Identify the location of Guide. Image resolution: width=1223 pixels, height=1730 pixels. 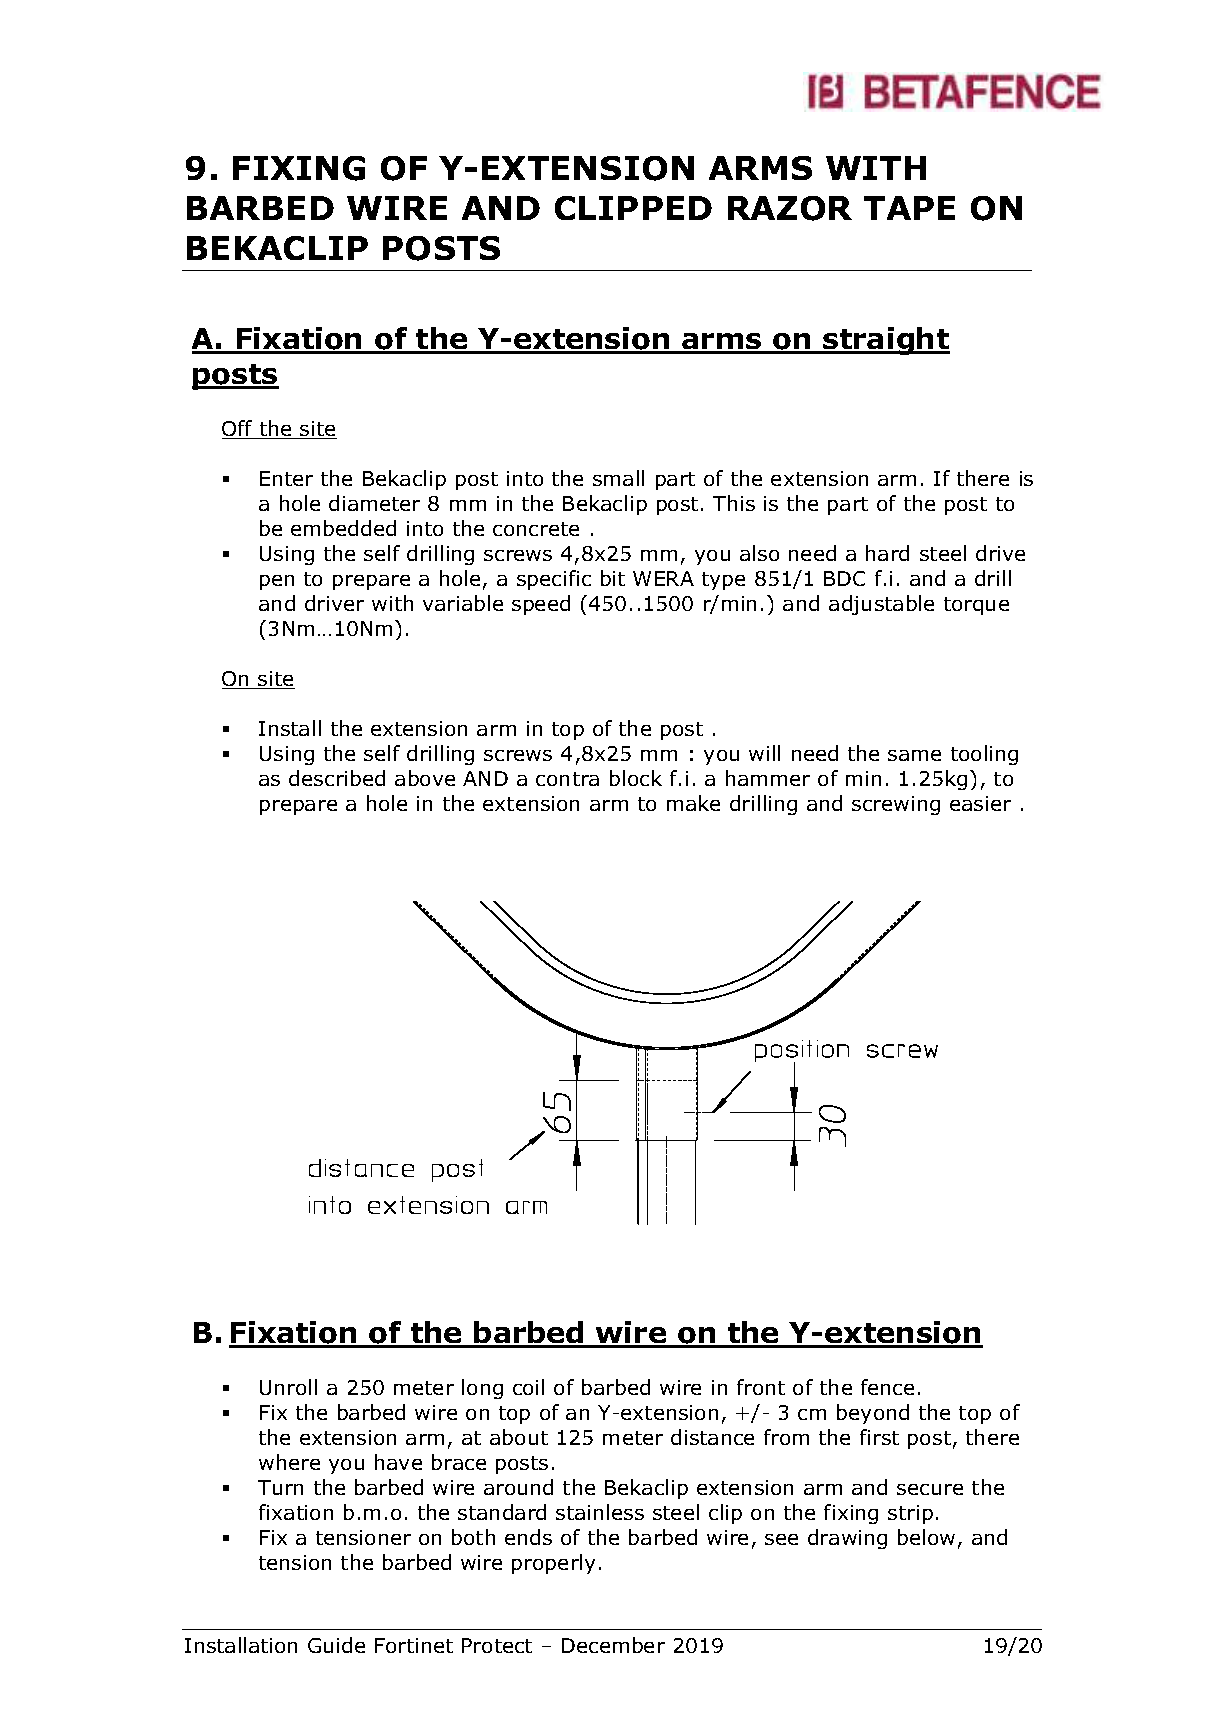
(336, 1645).
